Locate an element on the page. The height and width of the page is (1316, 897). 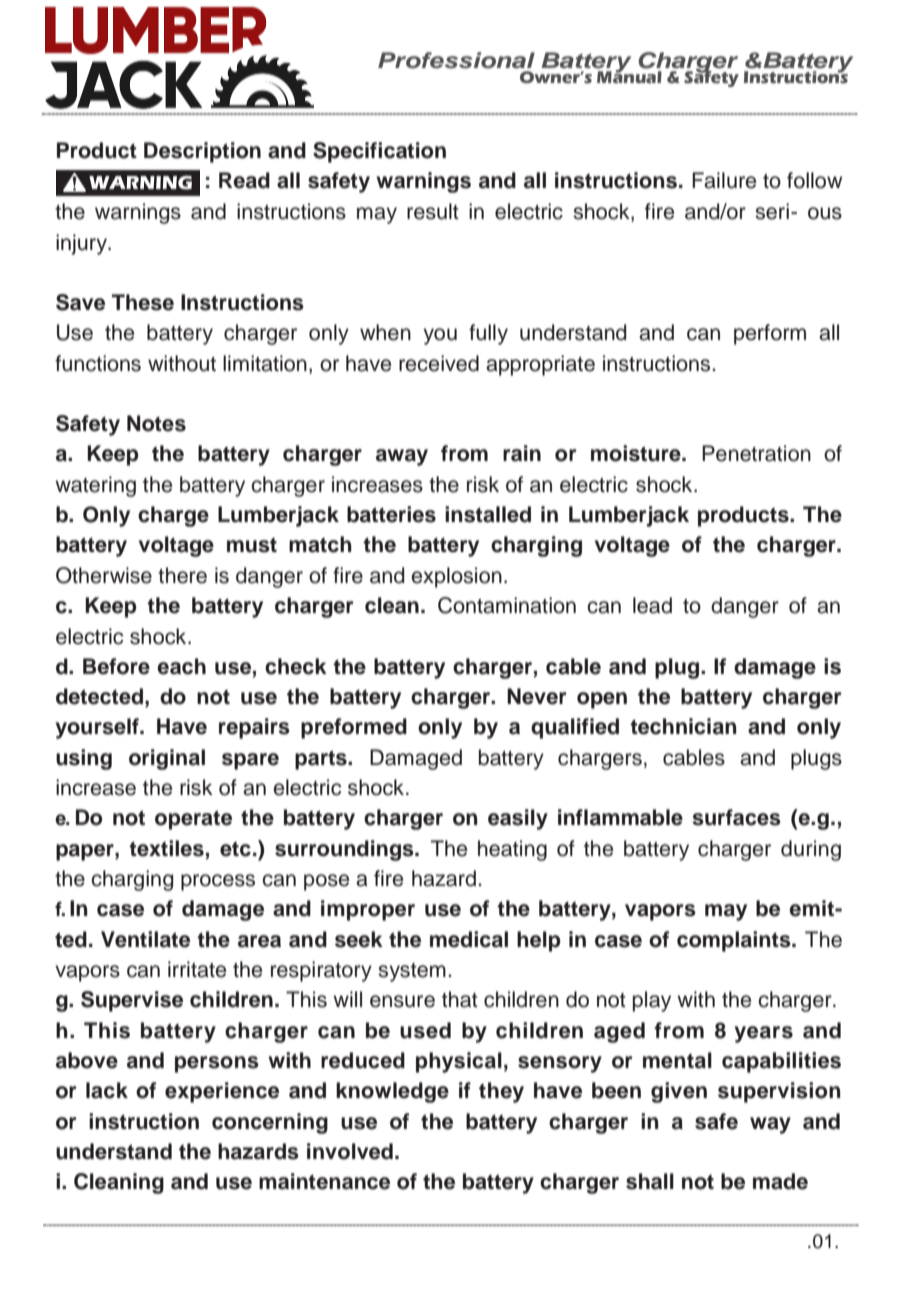
textiles is located at coordinates (166, 848).
